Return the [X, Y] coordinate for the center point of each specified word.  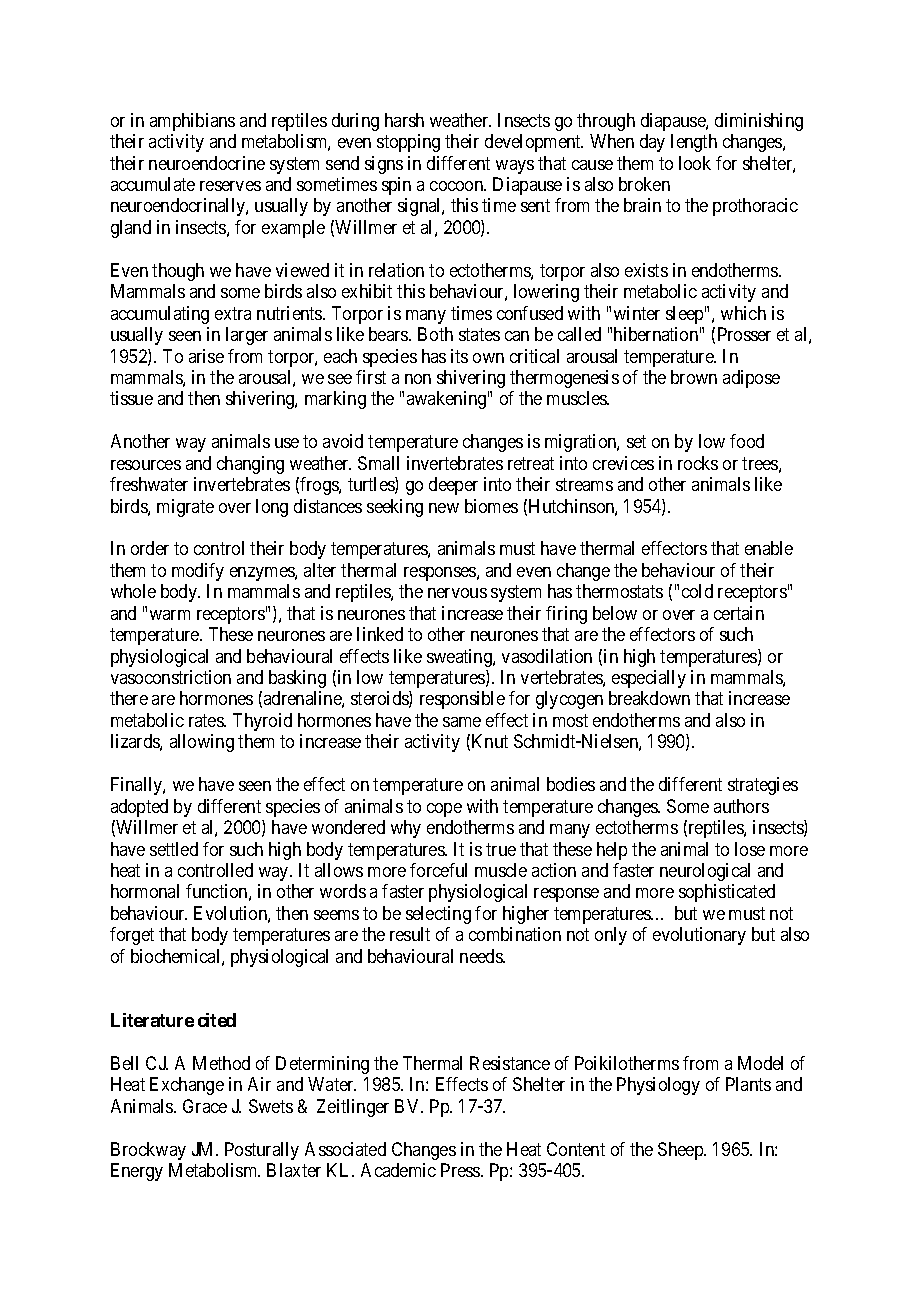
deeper [453, 486]
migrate [185, 508]
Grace [205, 1106]
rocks [698, 463]
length [694, 143]
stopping [408, 143]
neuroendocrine [207, 163]
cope [444, 810]
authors [741, 806]
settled [174, 849]
